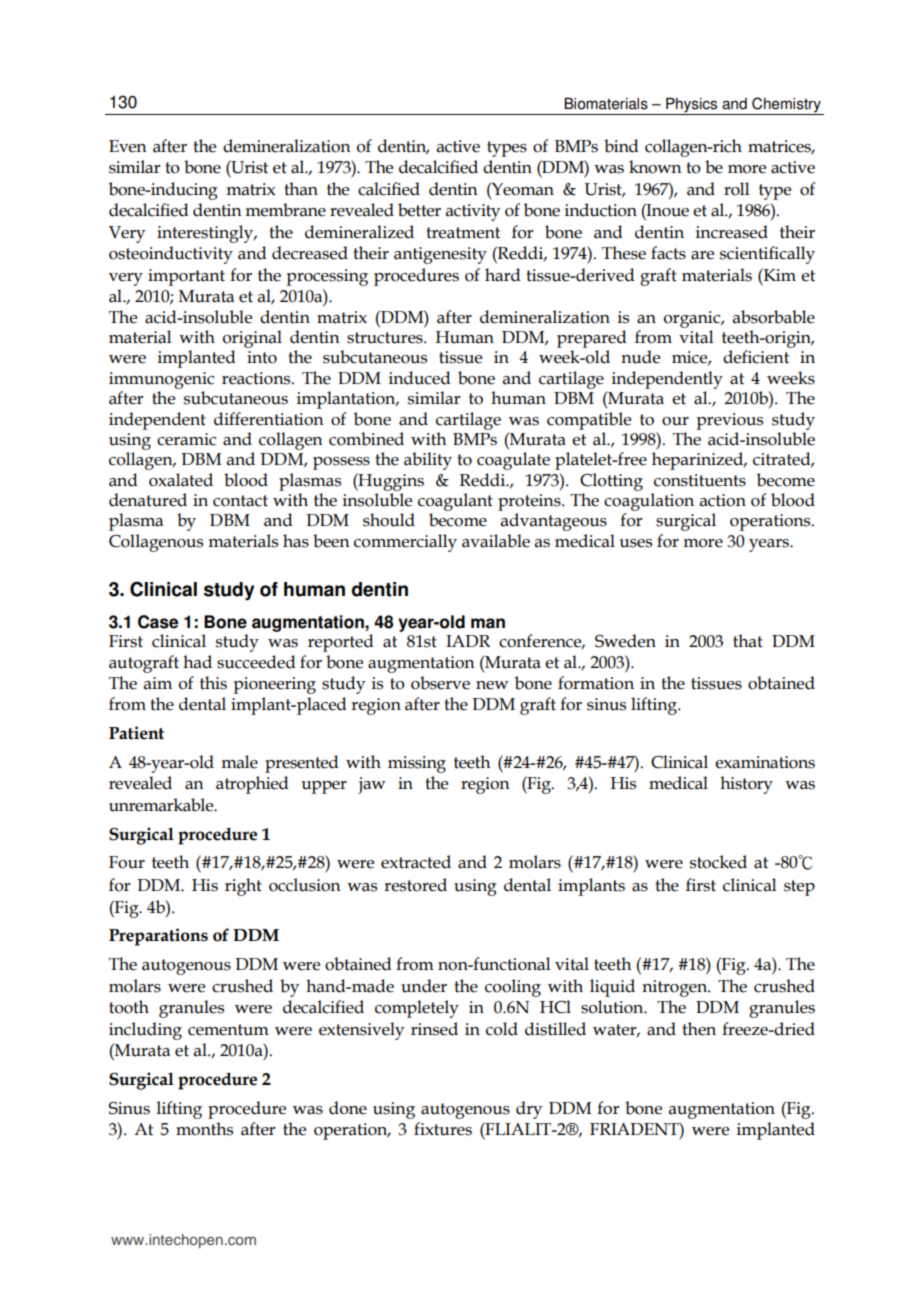  What do you see at coordinates (420, 378) in the screenshot?
I see `induced` at bounding box center [420, 378].
